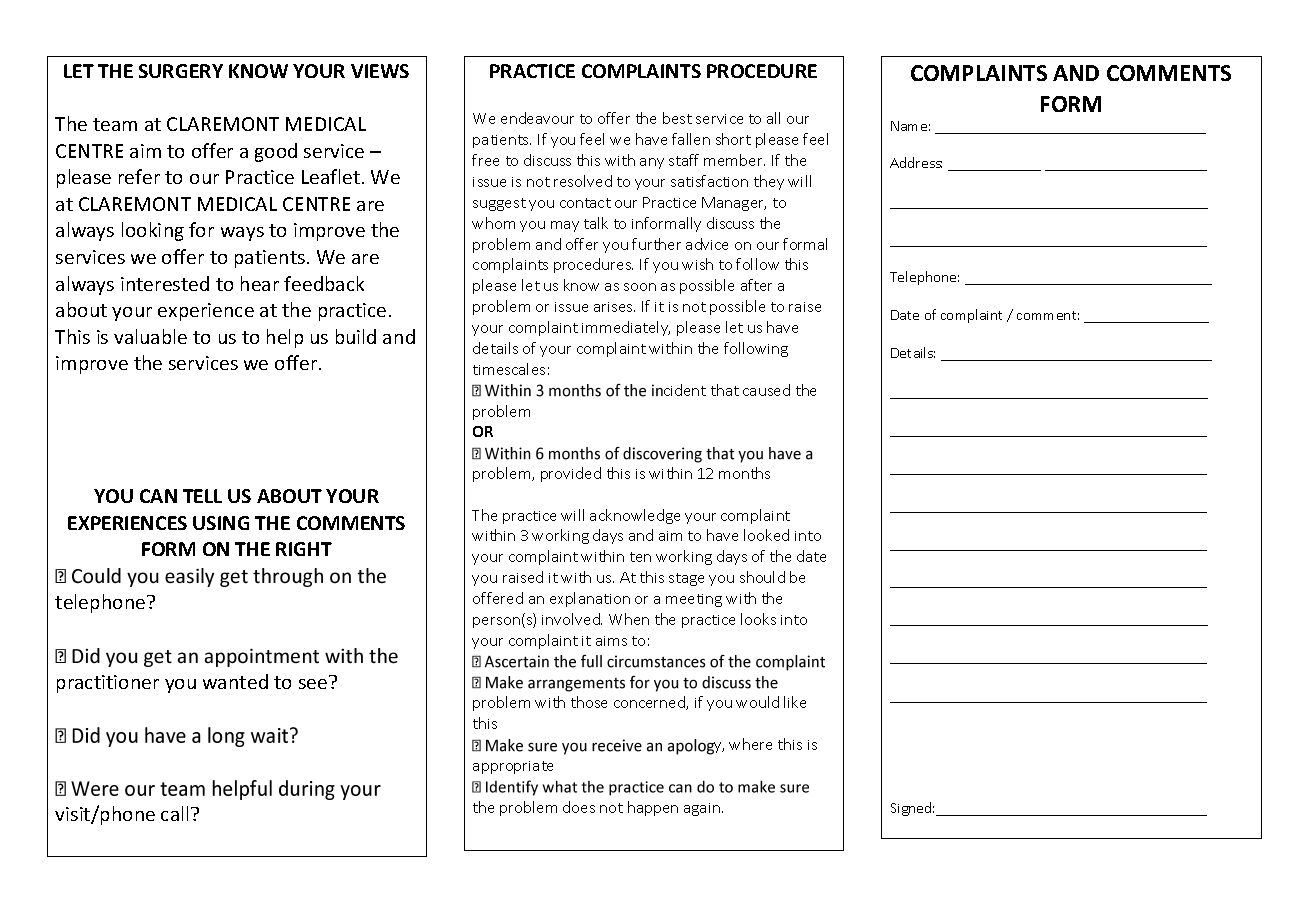 This screenshot has width=1308, height=924. What do you see at coordinates (571, 474) in the screenshot?
I see `provided` at bounding box center [571, 474].
